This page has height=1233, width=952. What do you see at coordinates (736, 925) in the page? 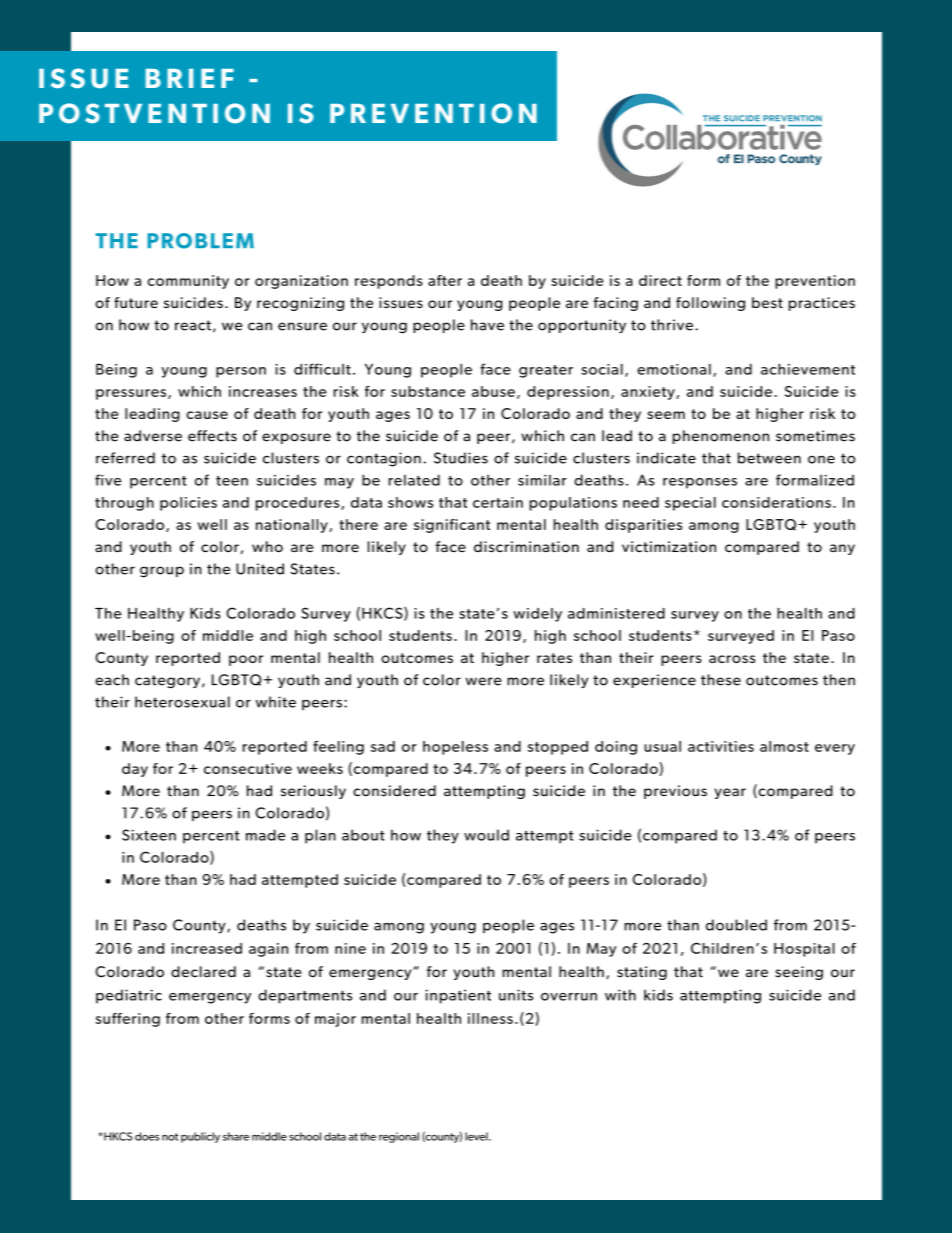
I see `doubled` at bounding box center [736, 925].
